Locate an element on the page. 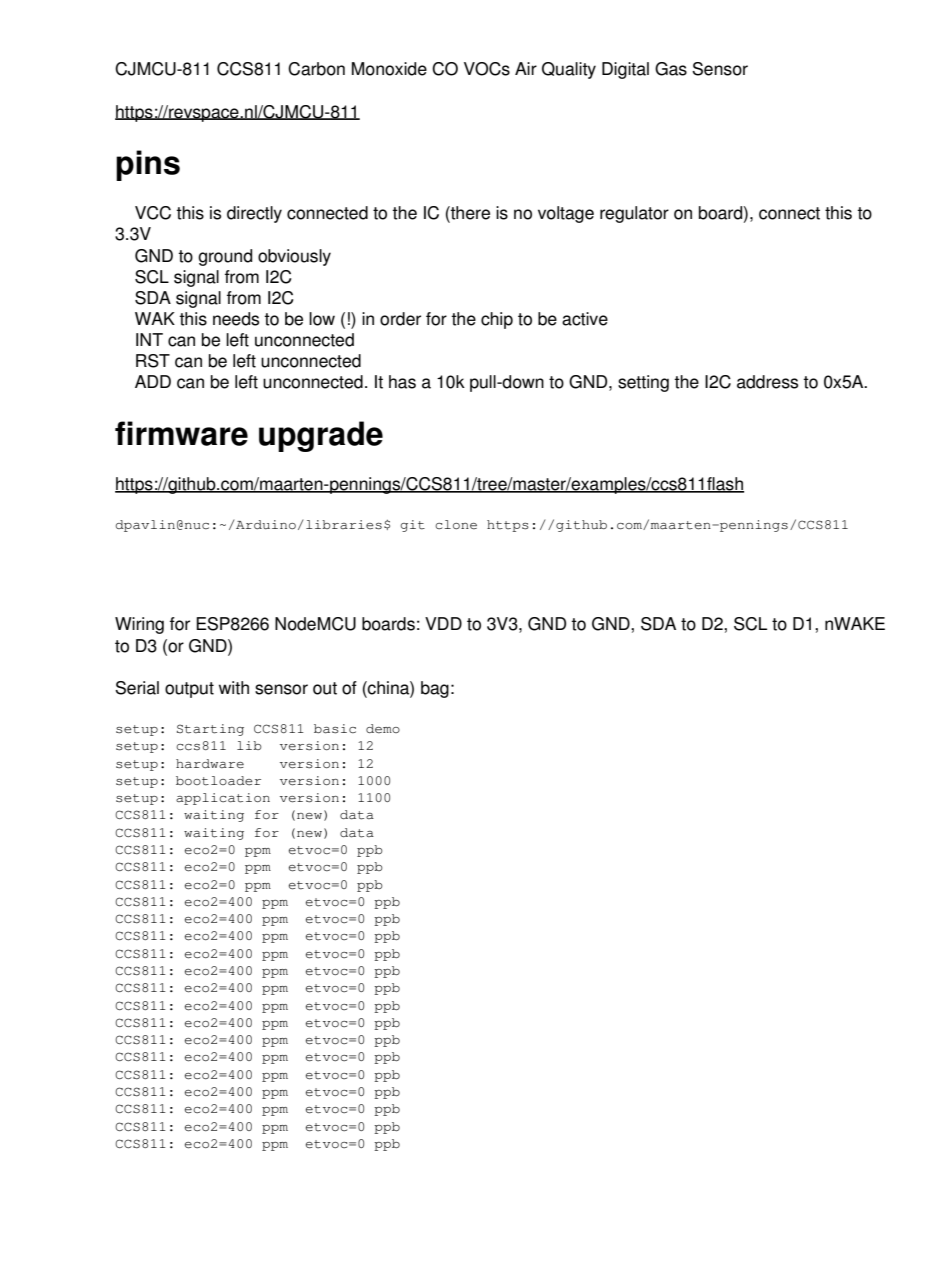  has is located at coordinates (402, 382).
